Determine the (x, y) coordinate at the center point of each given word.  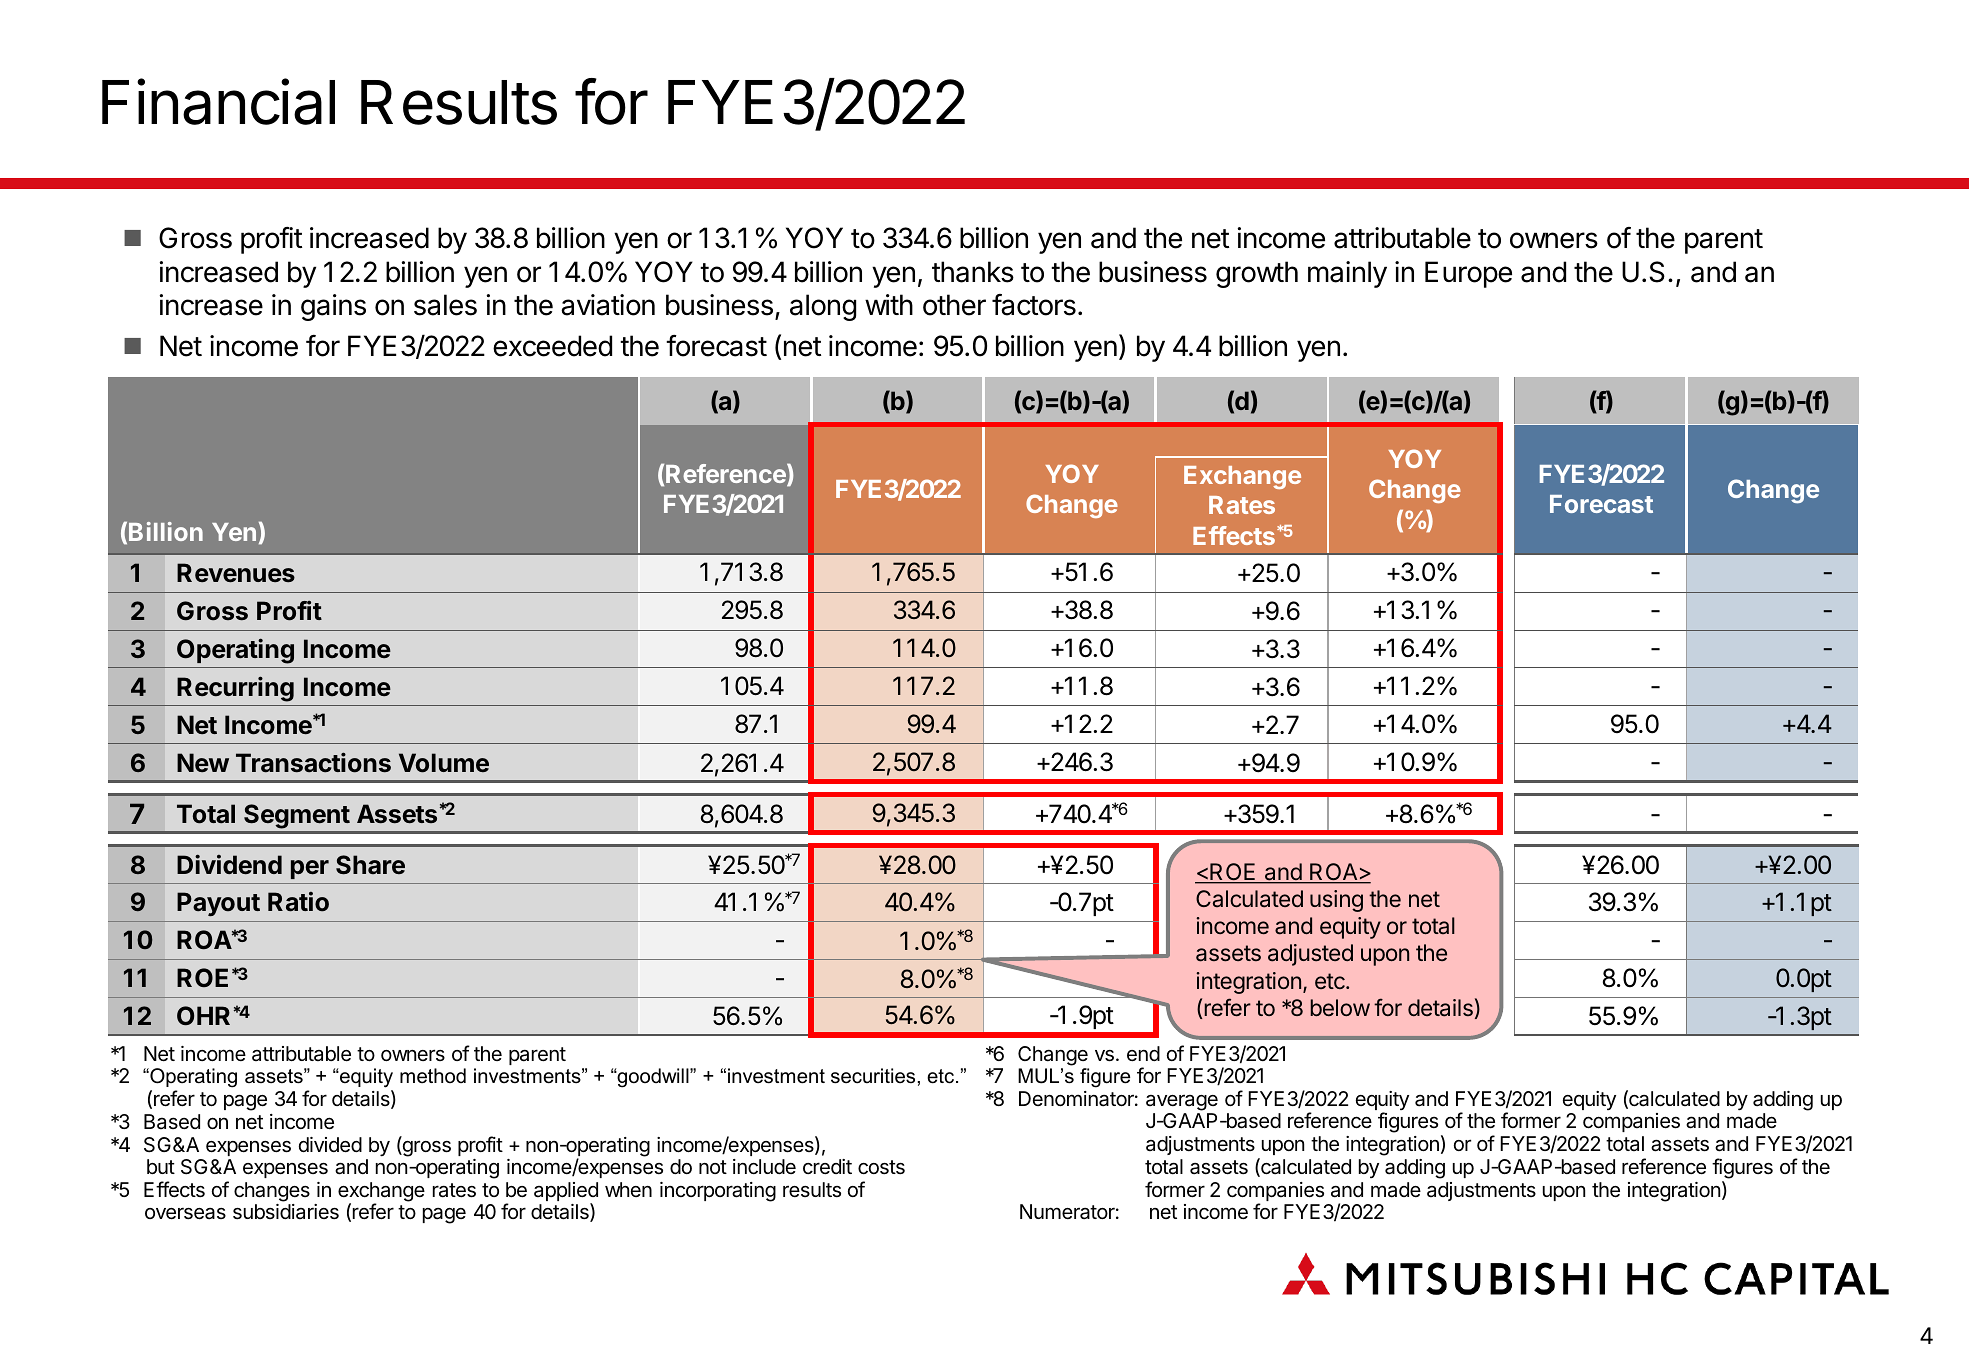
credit (827, 1167)
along (823, 307)
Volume (444, 763)
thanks (973, 272)
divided (330, 1145)
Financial (218, 101)
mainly (1347, 274)
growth (1257, 274)
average (1182, 1102)
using (1336, 901)
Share (370, 865)
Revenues (236, 573)
